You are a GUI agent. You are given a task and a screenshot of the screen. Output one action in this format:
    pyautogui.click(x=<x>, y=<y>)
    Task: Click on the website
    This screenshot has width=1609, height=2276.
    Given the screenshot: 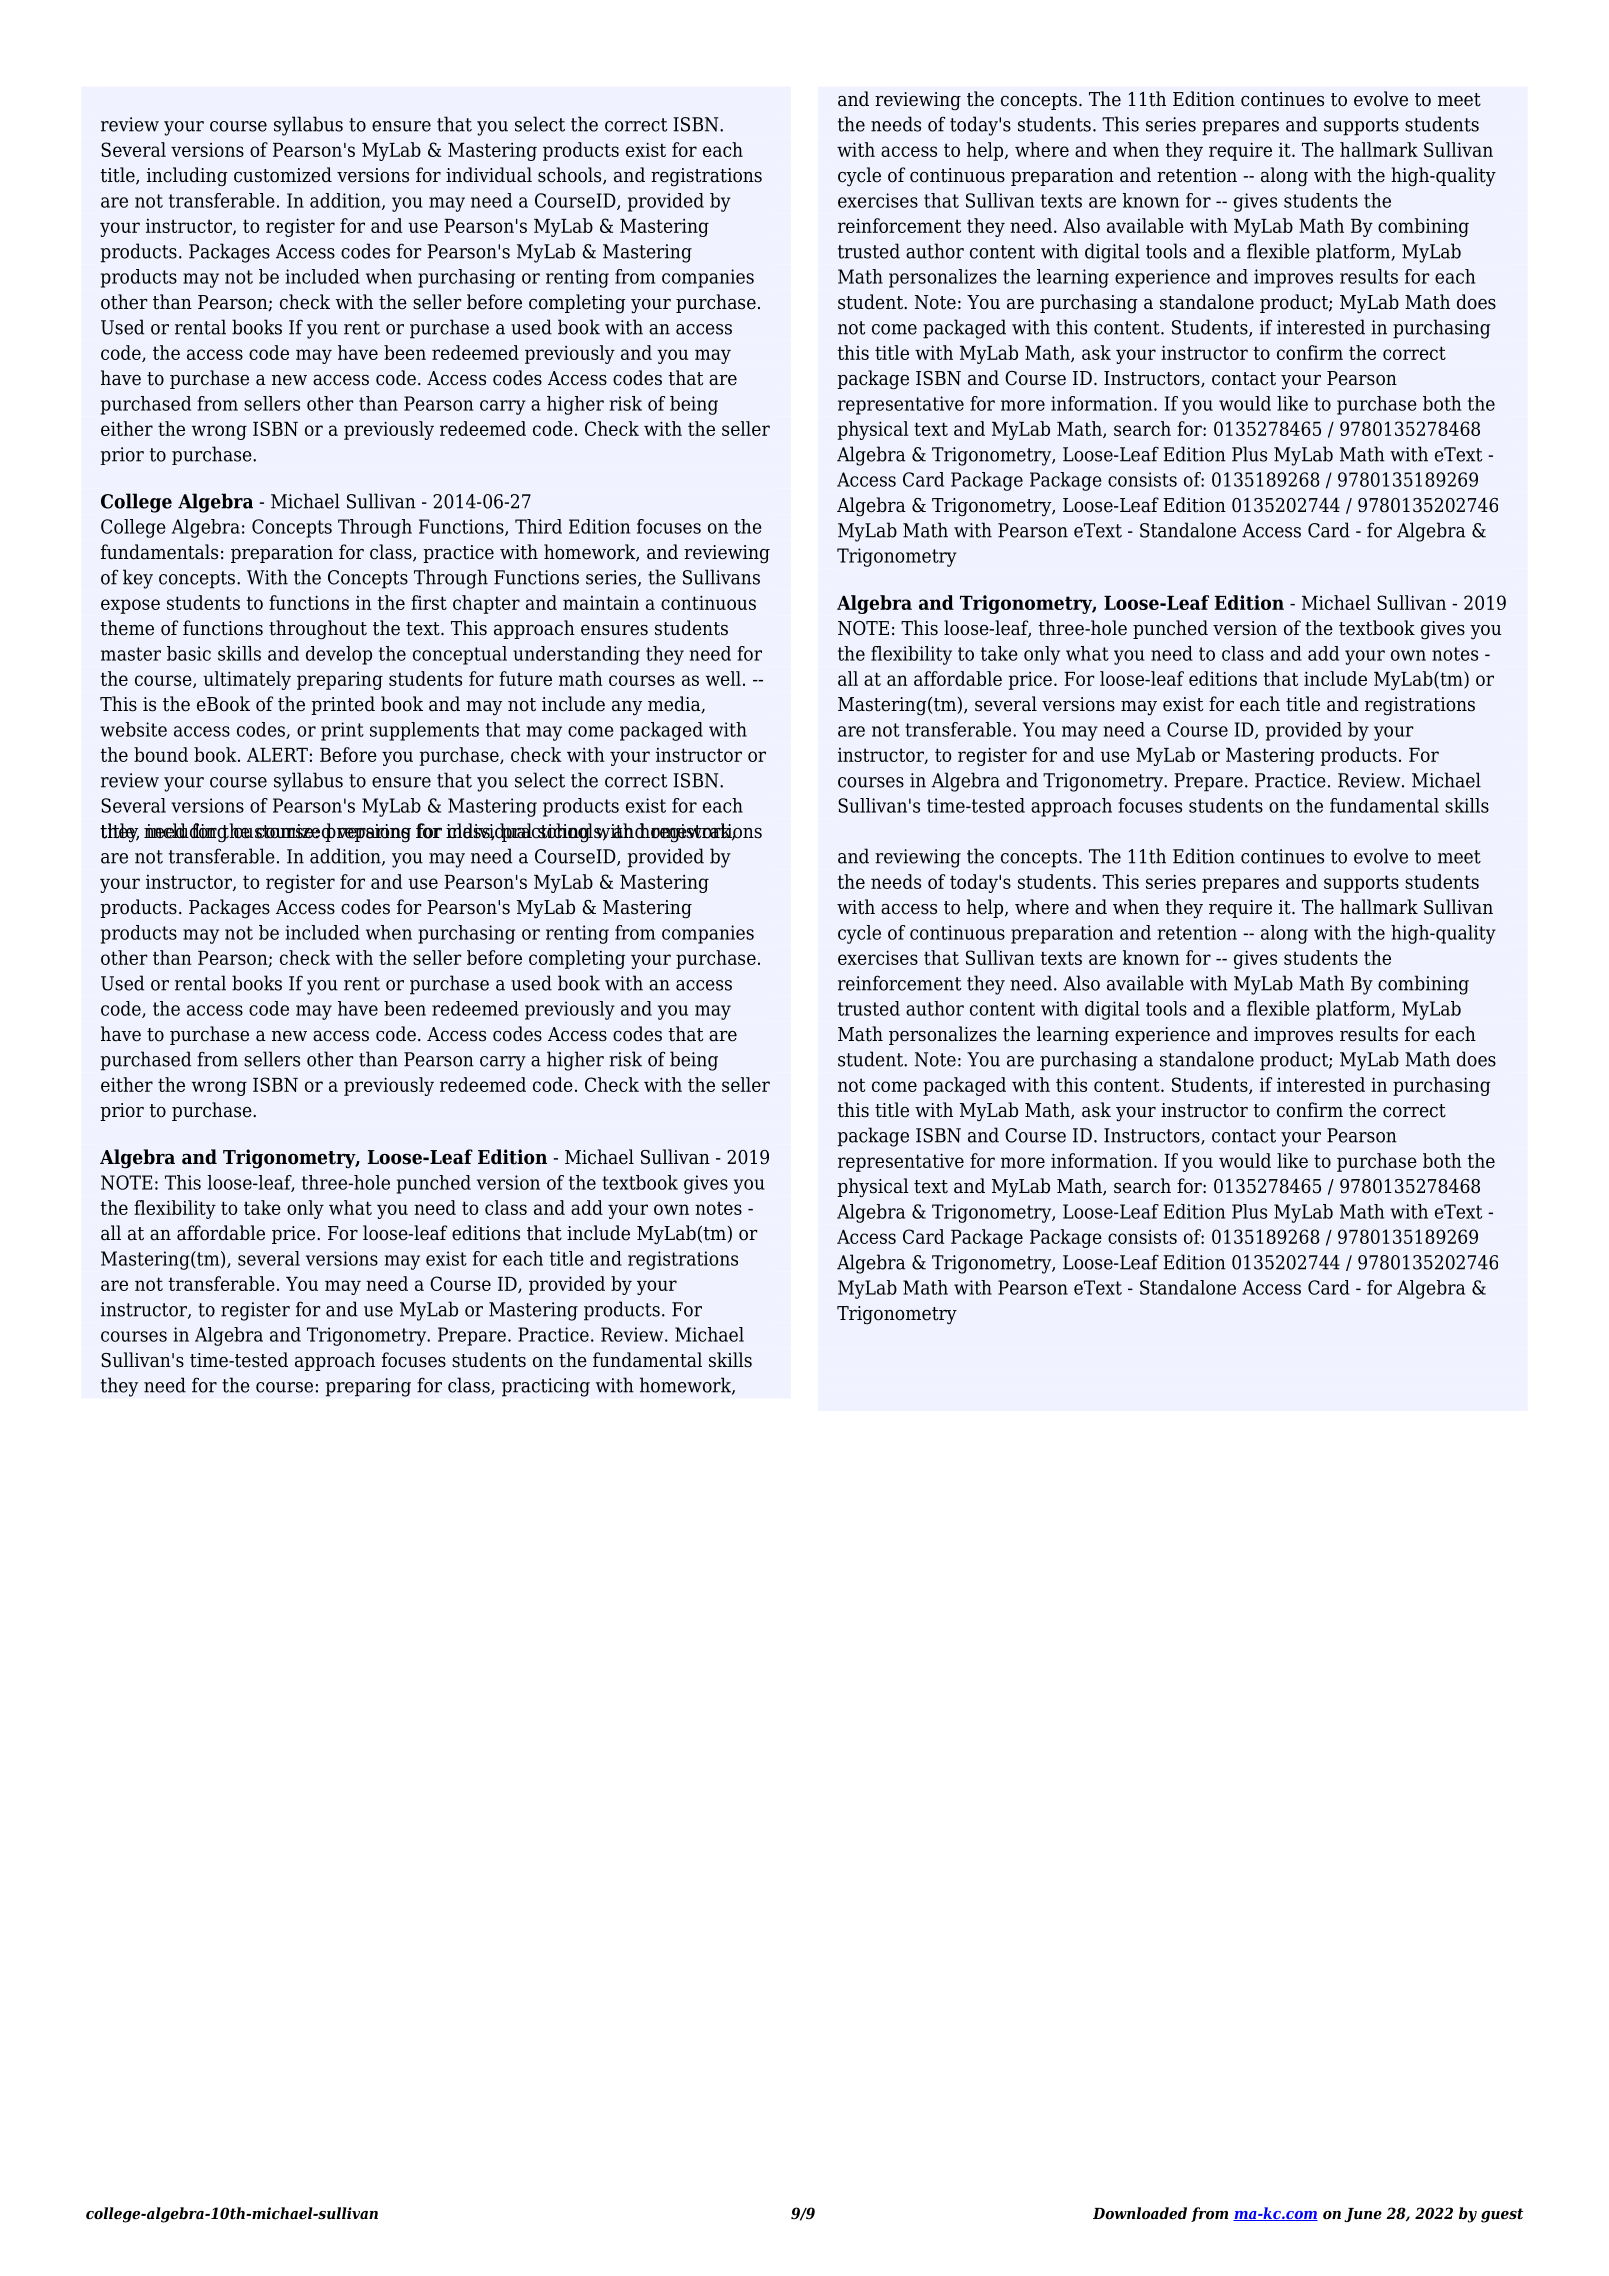 What is the action you would take?
    pyautogui.click(x=133, y=729)
